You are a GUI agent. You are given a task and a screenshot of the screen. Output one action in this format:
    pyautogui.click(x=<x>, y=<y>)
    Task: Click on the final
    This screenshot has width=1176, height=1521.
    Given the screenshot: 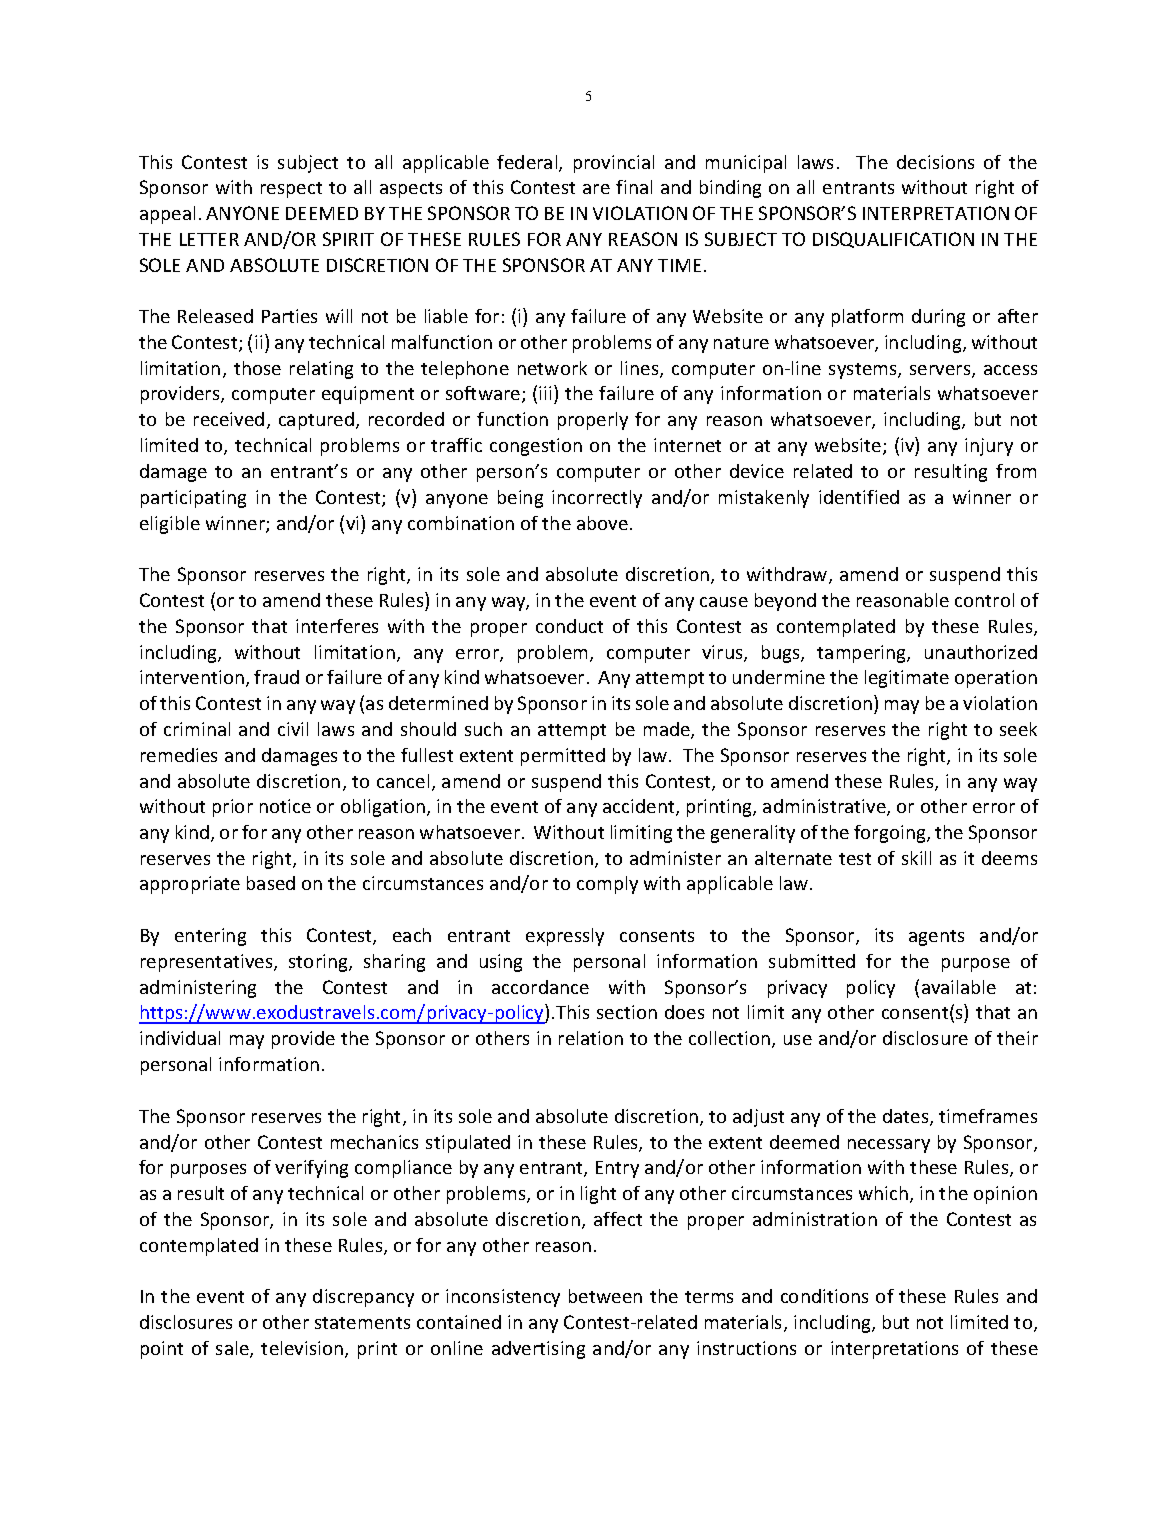 What is the action you would take?
    pyautogui.click(x=634, y=187)
